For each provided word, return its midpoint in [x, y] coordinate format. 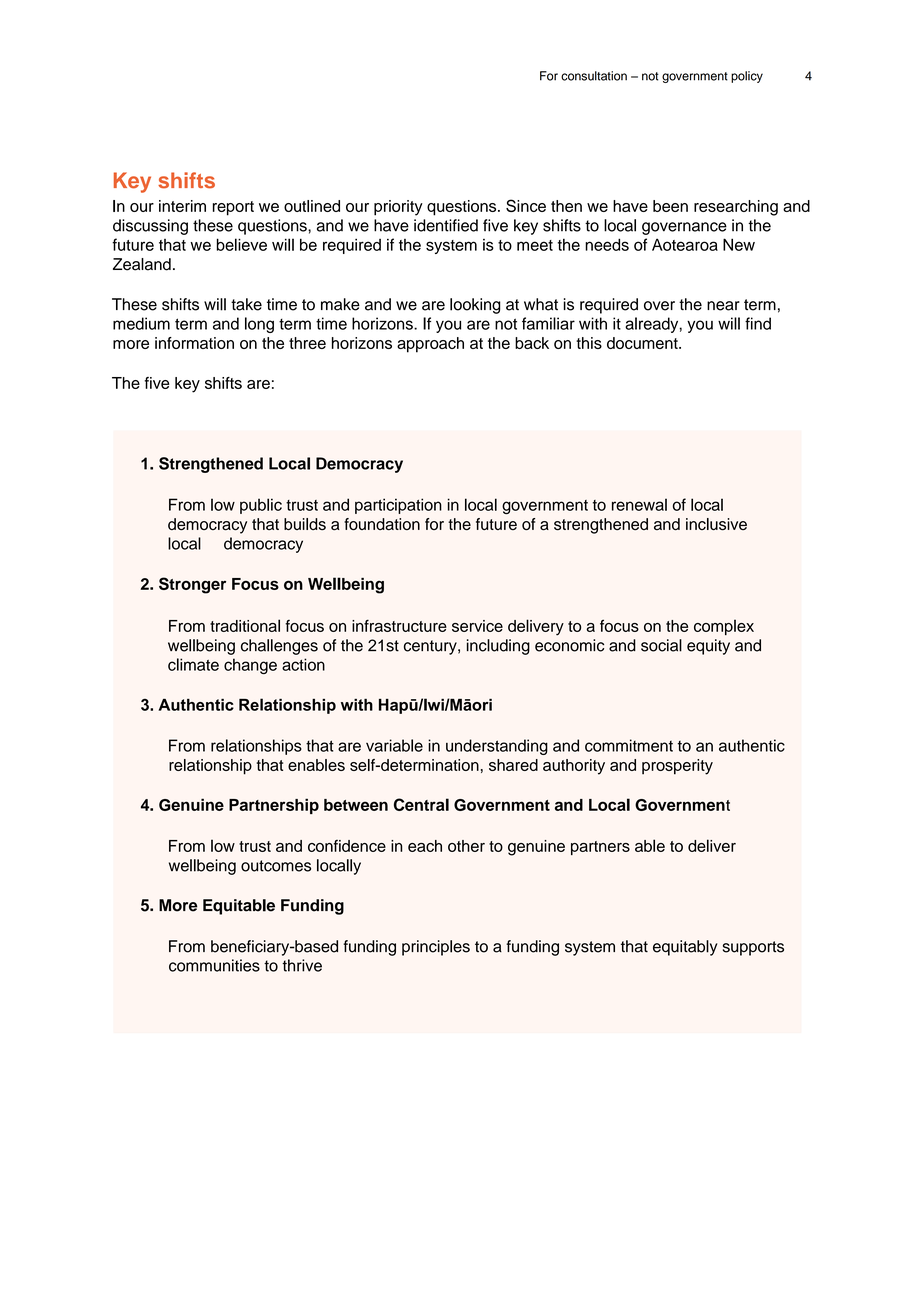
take [246, 304]
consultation [594, 76]
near [723, 306]
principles [436, 948]
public [261, 506]
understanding [497, 747]
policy [747, 77]
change [250, 666]
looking [475, 306]
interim [182, 206]
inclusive [716, 524]
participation [398, 506]
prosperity [677, 767]
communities [214, 965]
